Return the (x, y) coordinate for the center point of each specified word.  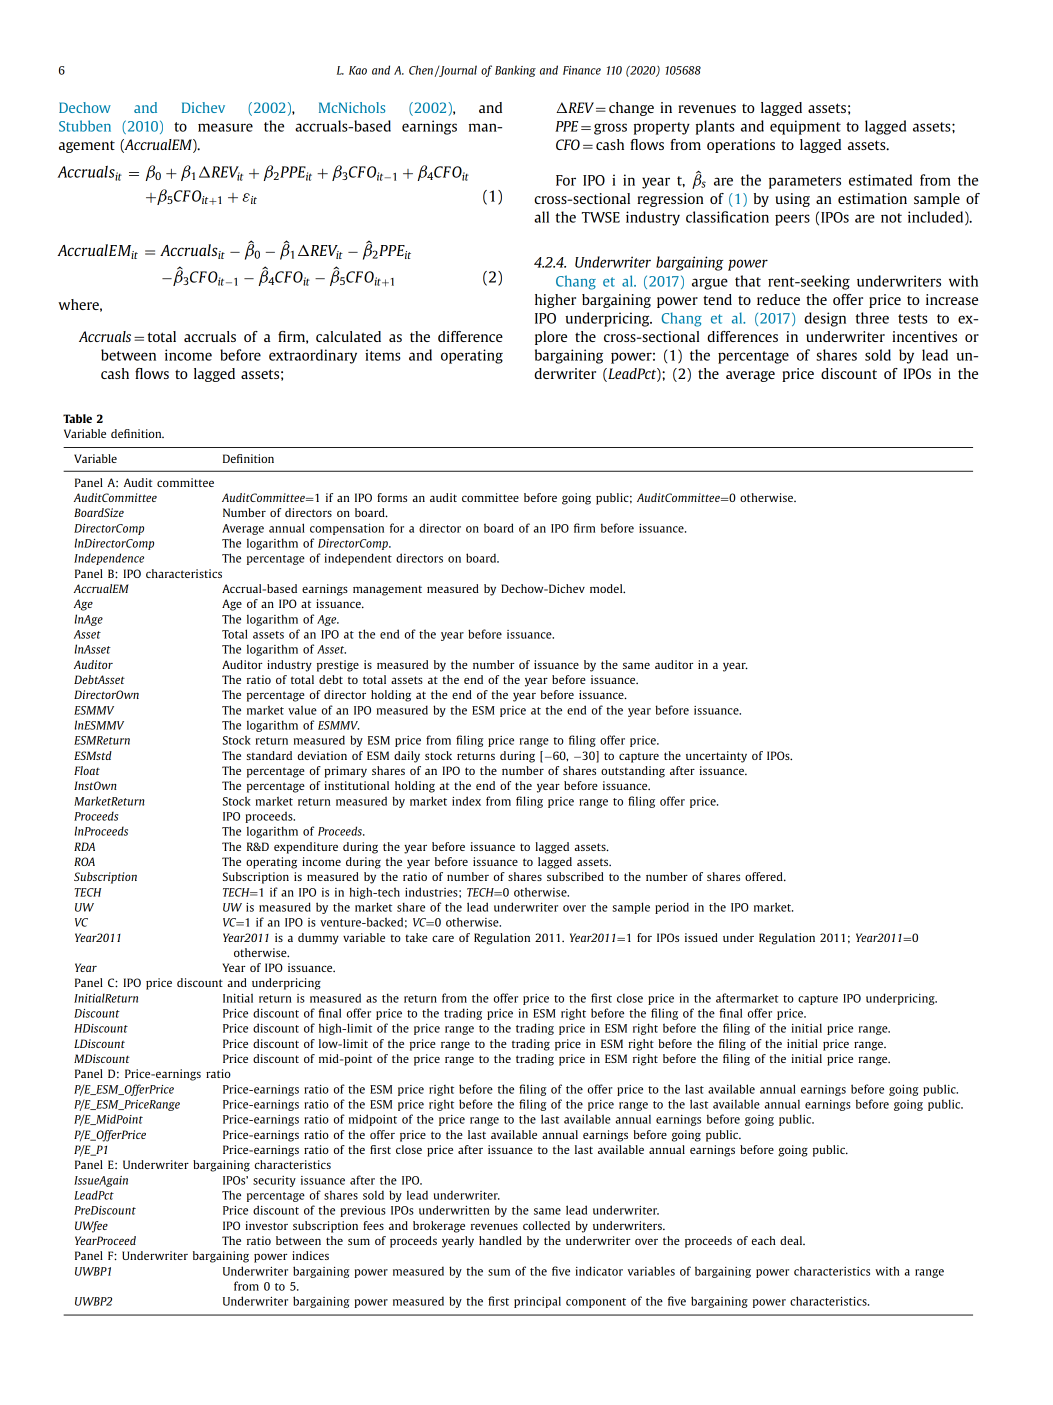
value (302, 710)
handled (500, 1240)
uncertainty (716, 757)
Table (77, 418)
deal (792, 1240)
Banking (515, 71)
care (443, 938)
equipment (805, 127)
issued (701, 937)
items (383, 355)
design (825, 319)
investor (266, 1225)
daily (407, 757)
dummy (318, 939)
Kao (358, 70)
